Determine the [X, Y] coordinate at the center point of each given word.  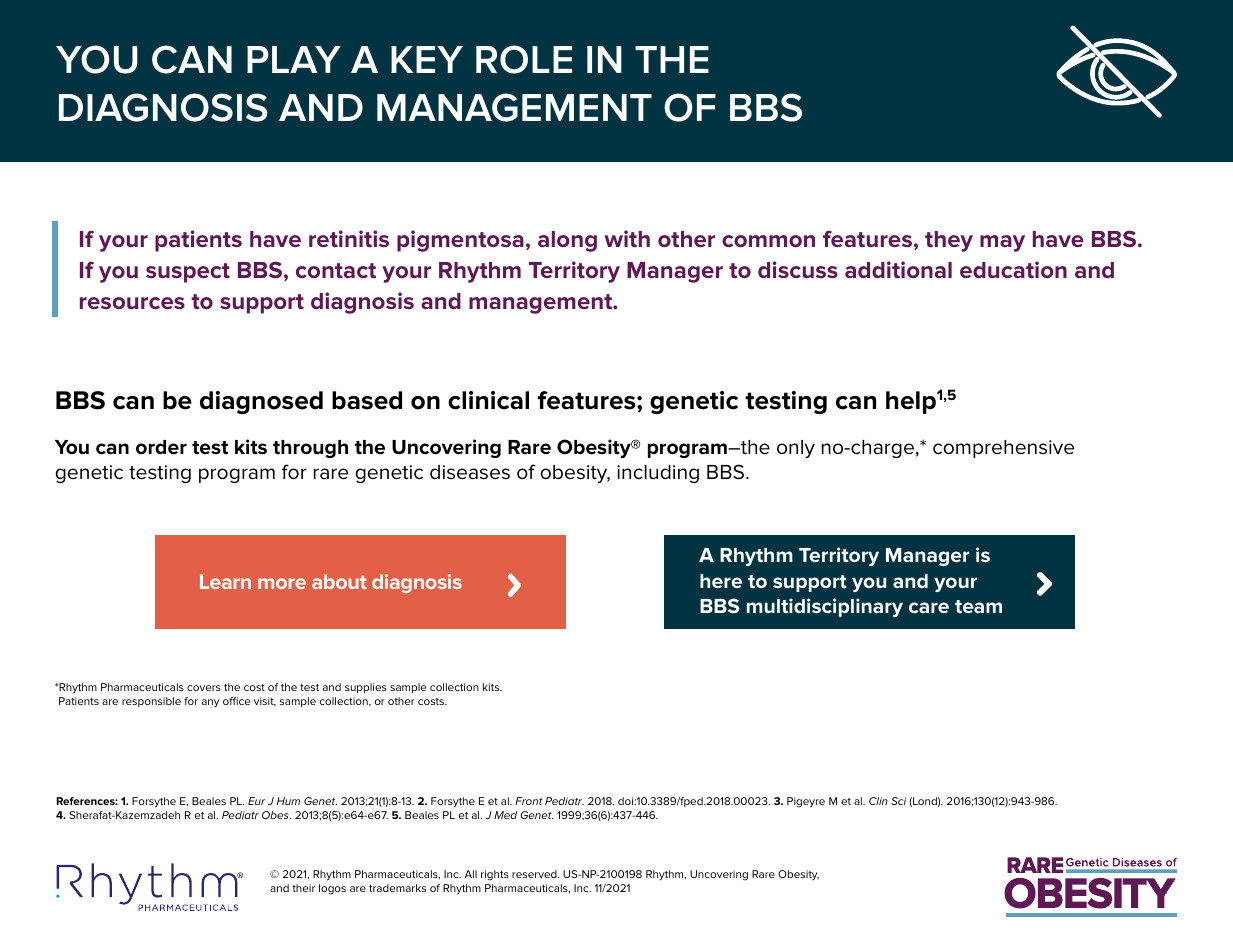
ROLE [524, 59]
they [949, 241]
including [658, 474]
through [310, 449]
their [303, 888]
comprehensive [1003, 449]
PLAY [294, 59]
